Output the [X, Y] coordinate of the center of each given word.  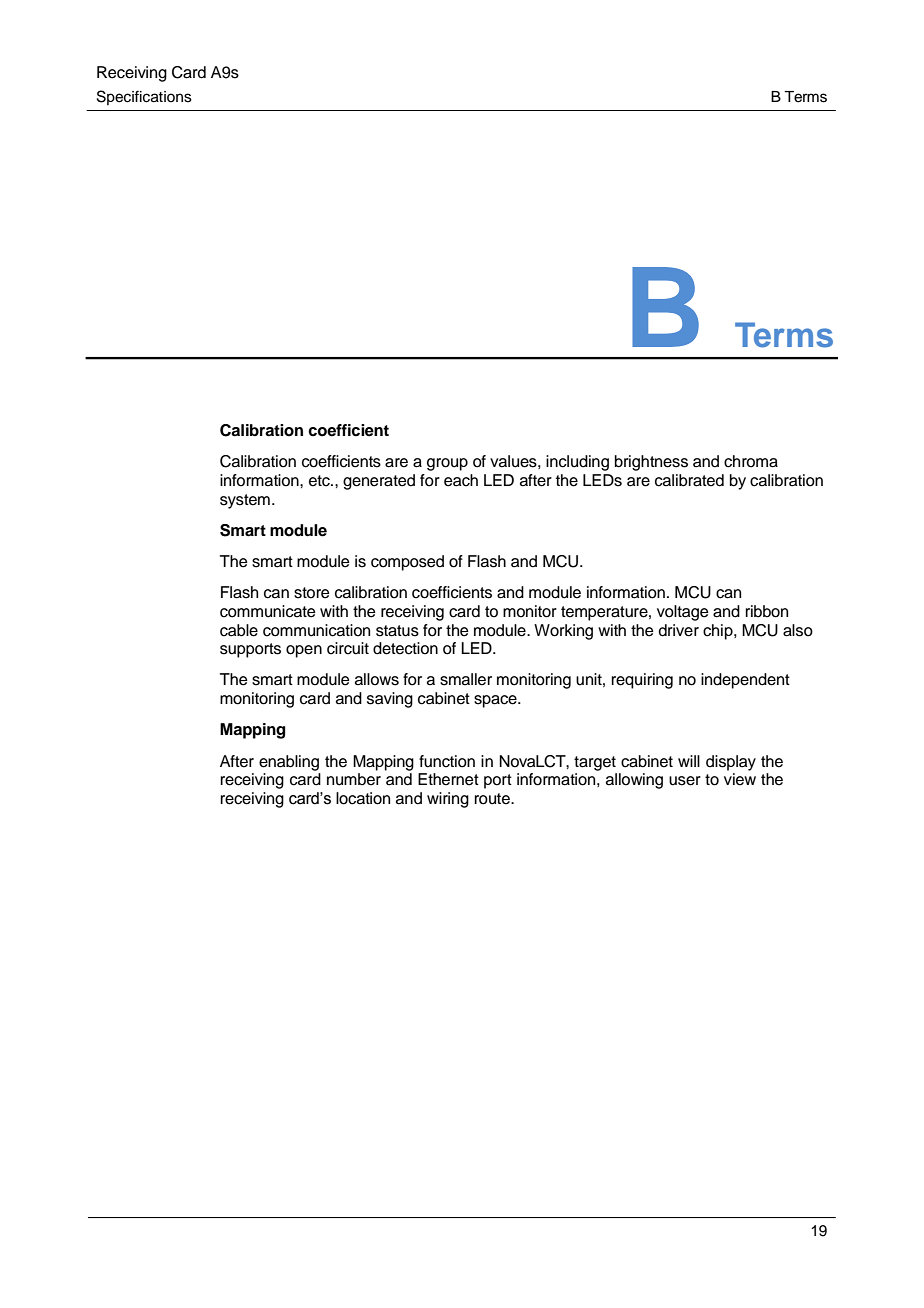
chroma [751, 461]
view [740, 779]
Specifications [144, 97]
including [577, 463]
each [461, 480]
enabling [289, 763]
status [397, 631]
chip [719, 632]
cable [239, 630]
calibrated [689, 480]
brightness [651, 463]
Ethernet [448, 779]
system [245, 501]
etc [320, 481]
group [447, 464]
